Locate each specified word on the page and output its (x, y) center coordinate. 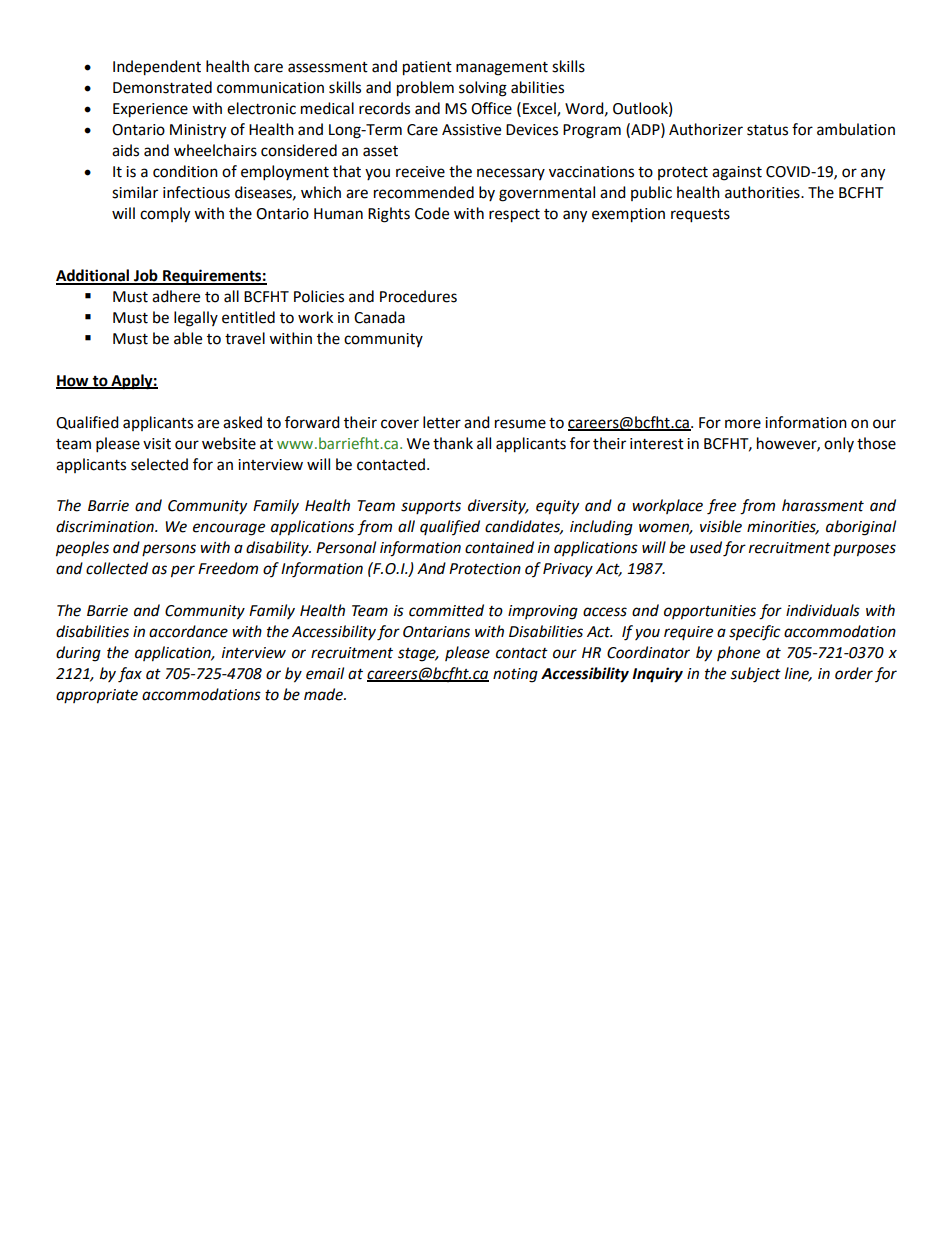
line (798, 674)
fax (130, 675)
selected (159, 464)
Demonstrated (162, 87)
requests (700, 216)
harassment (823, 505)
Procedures (418, 296)
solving (483, 89)
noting (515, 675)
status (767, 130)
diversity (498, 506)
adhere (176, 296)
